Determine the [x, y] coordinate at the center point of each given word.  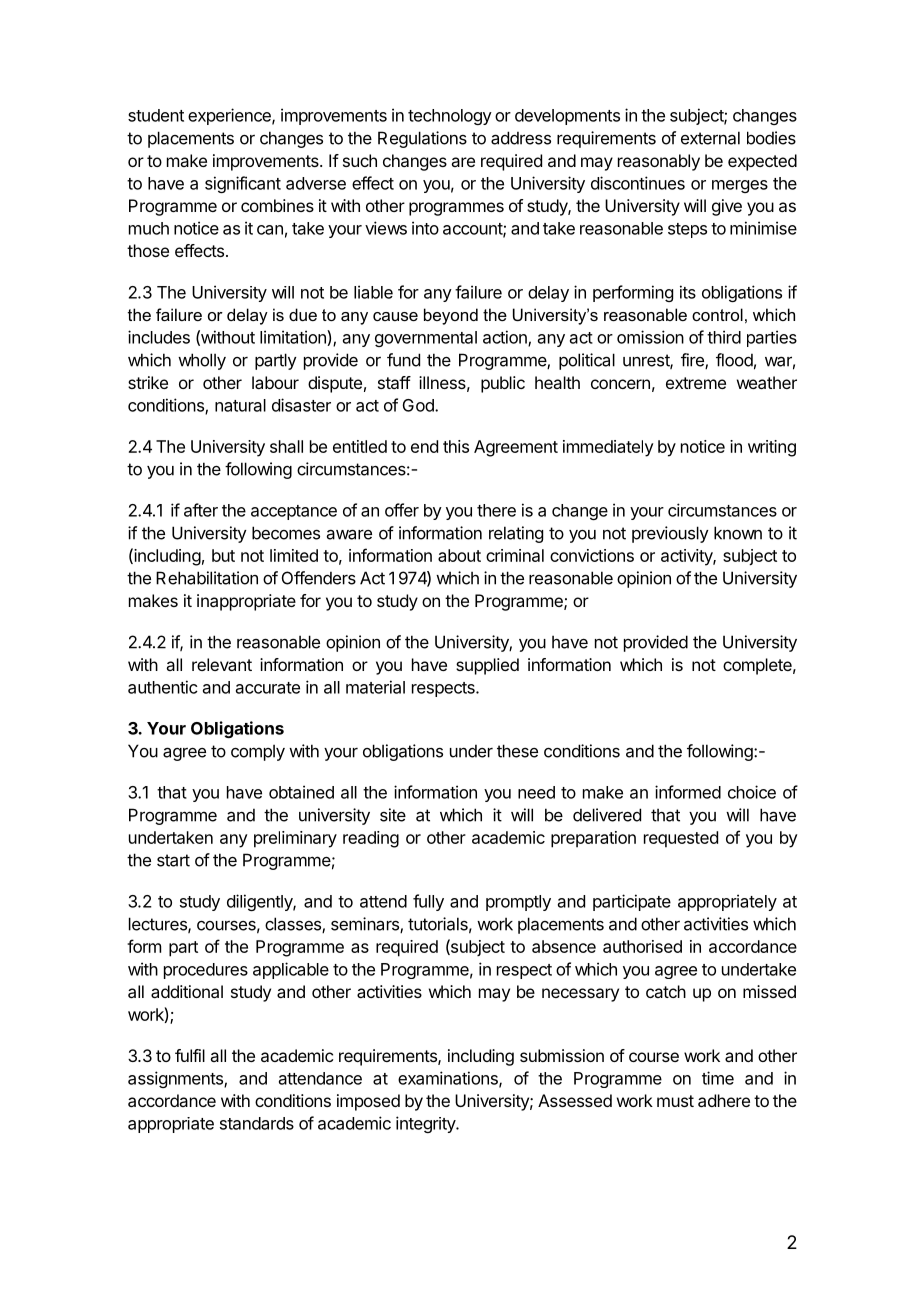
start [173, 860]
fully [428, 902]
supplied [487, 666]
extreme [696, 383]
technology [450, 117]
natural [240, 405]
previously [670, 534]
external [710, 138]
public [503, 384]
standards [257, 1123]
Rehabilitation [207, 578]
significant [243, 184]
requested [681, 839]
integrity [426, 1124]
